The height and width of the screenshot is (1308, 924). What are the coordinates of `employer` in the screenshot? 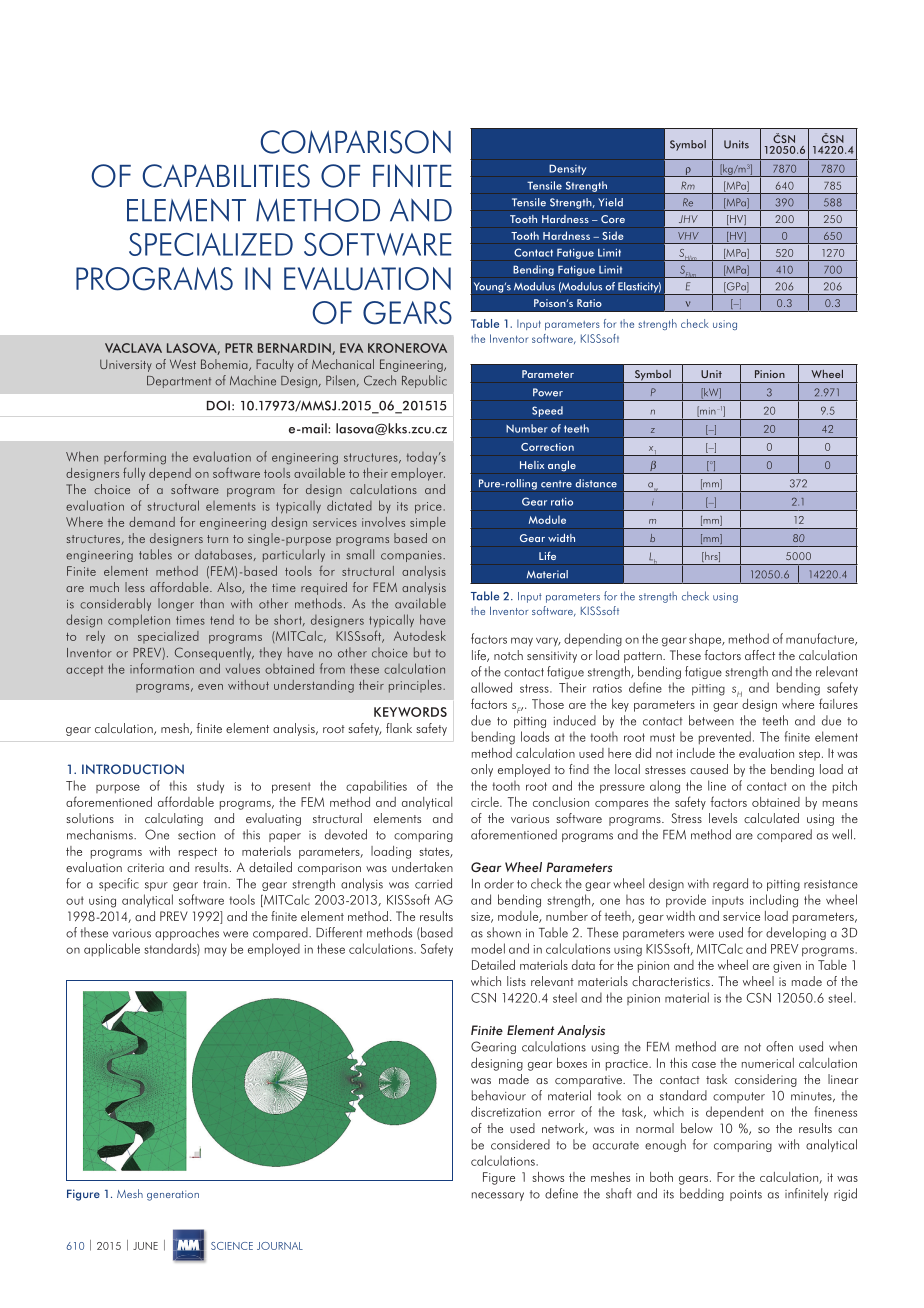 It's located at (418, 474).
